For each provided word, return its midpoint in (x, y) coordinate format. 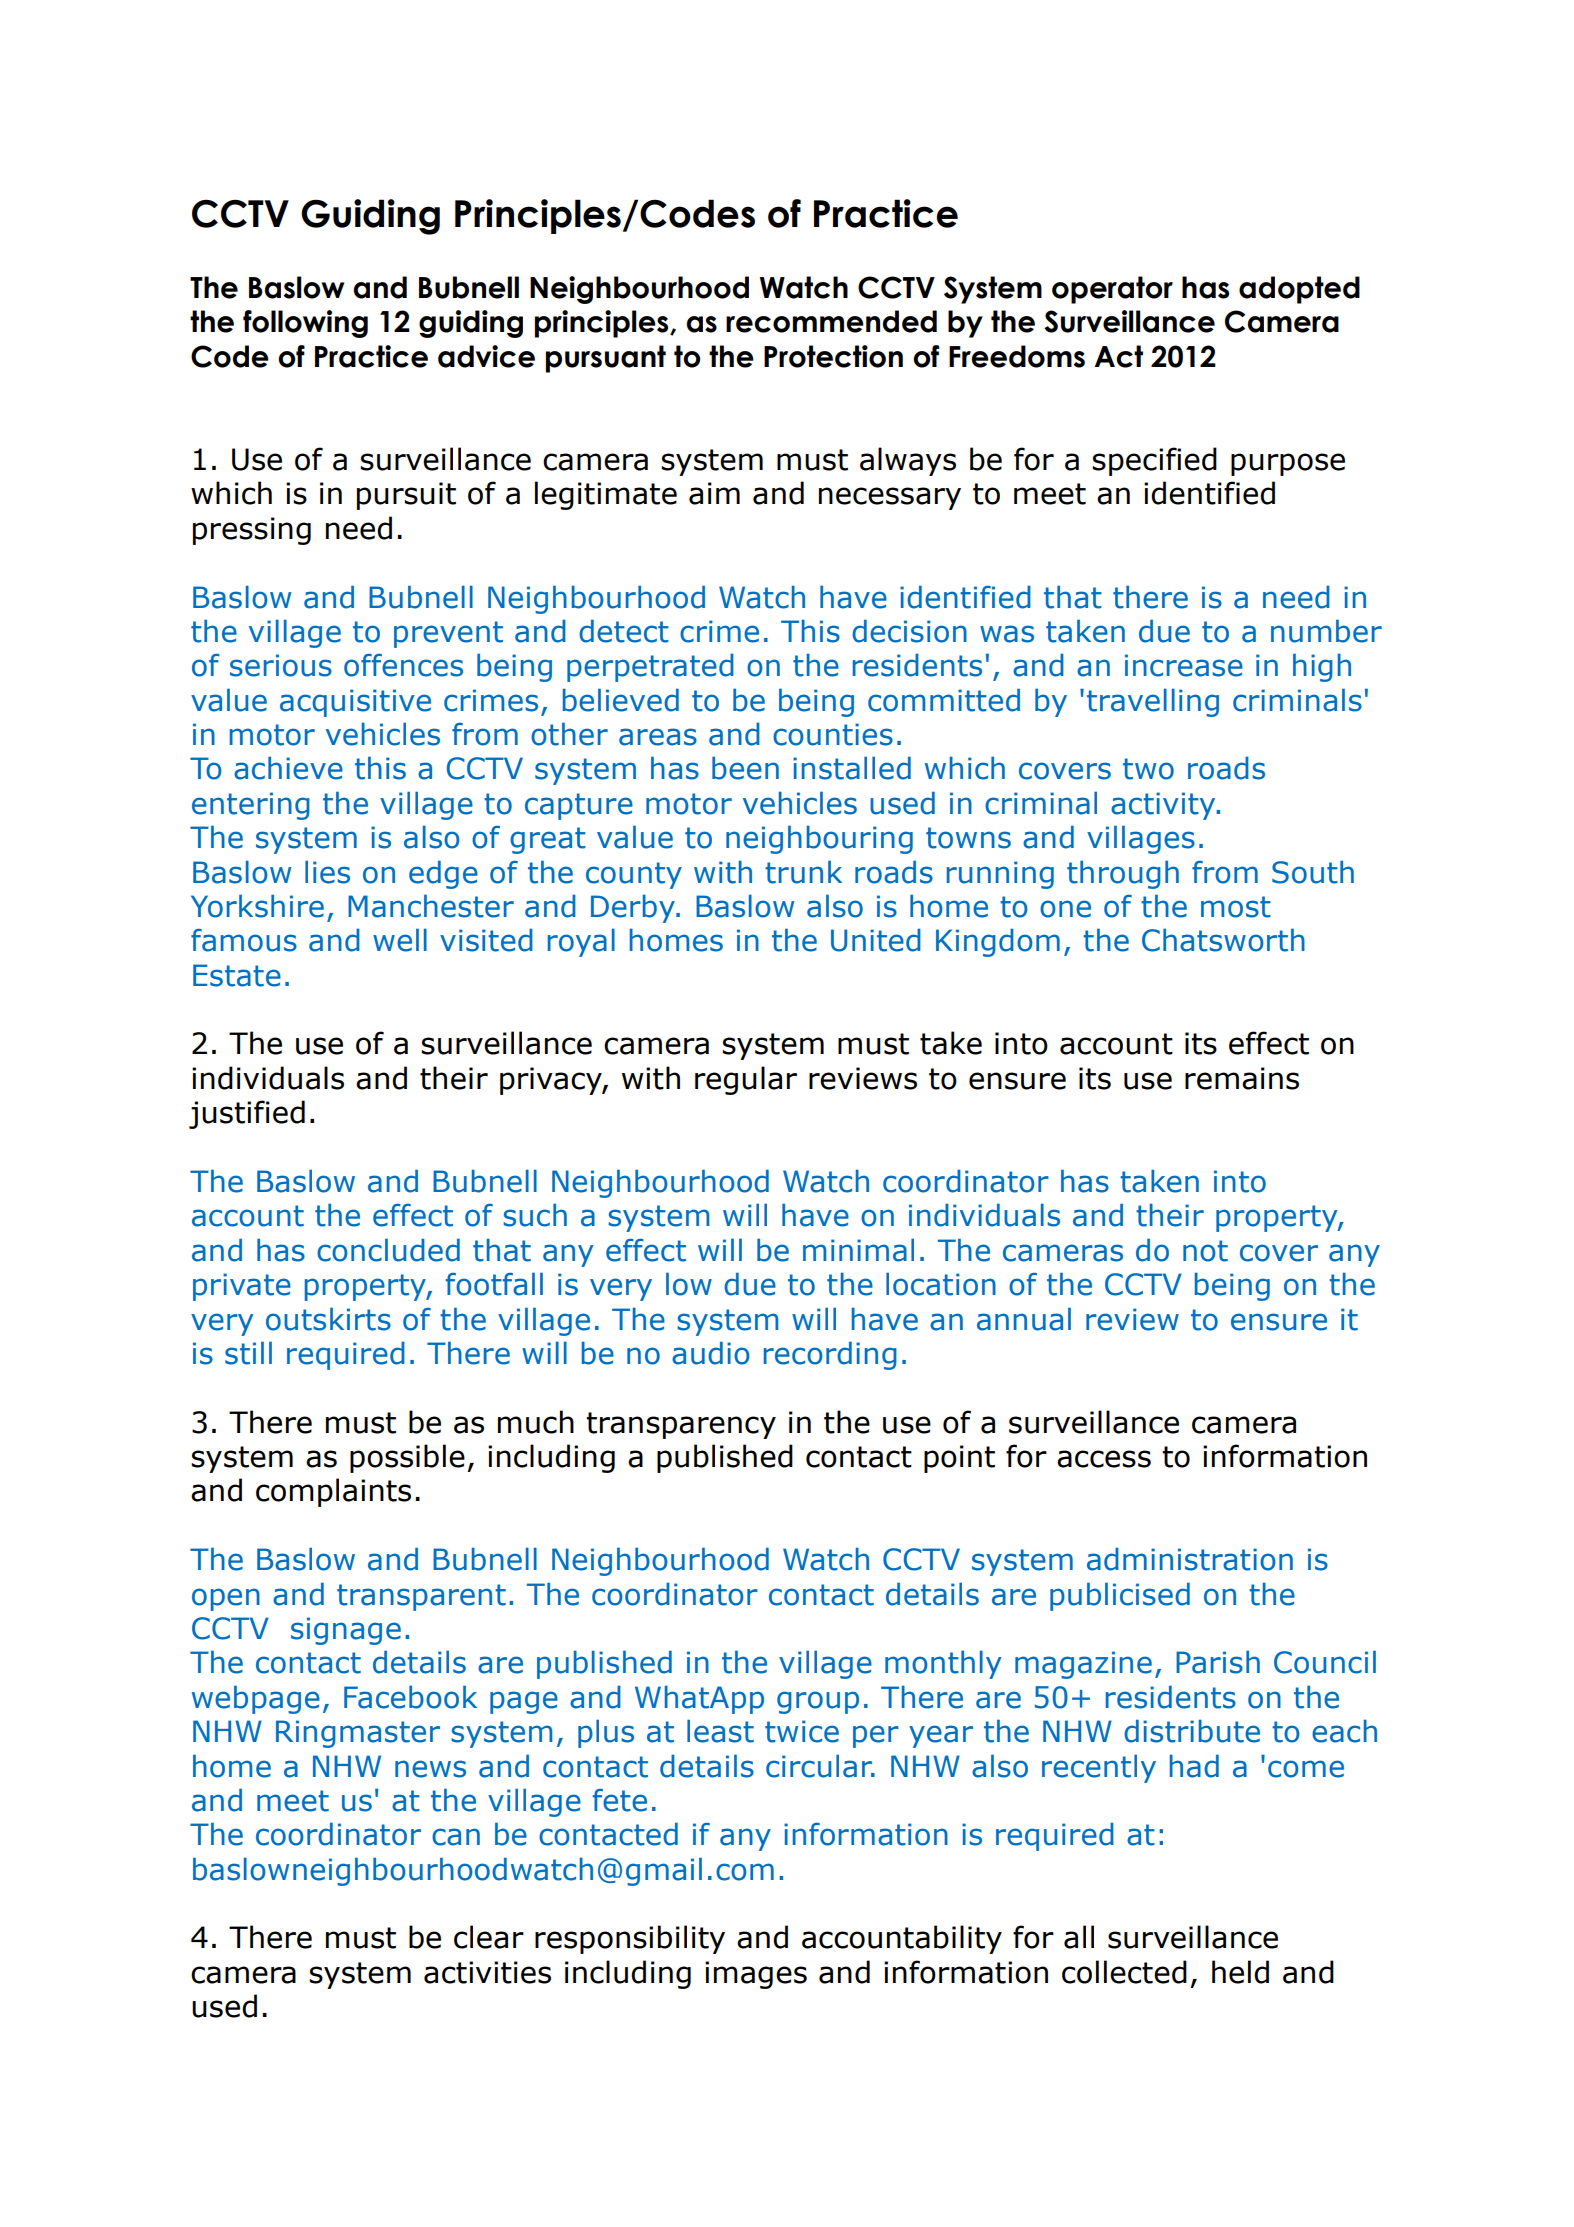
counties (833, 734)
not (1205, 1251)
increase (1184, 665)
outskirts (328, 1319)
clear (489, 1937)
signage (346, 1631)
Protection (833, 356)
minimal (858, 1250)
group (818, 1702)
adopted (1299, 290)
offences (403, 665)
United (876, 940)
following (305, 324)
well (400, 940)
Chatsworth (1223, 940)
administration (1190, 1559)
